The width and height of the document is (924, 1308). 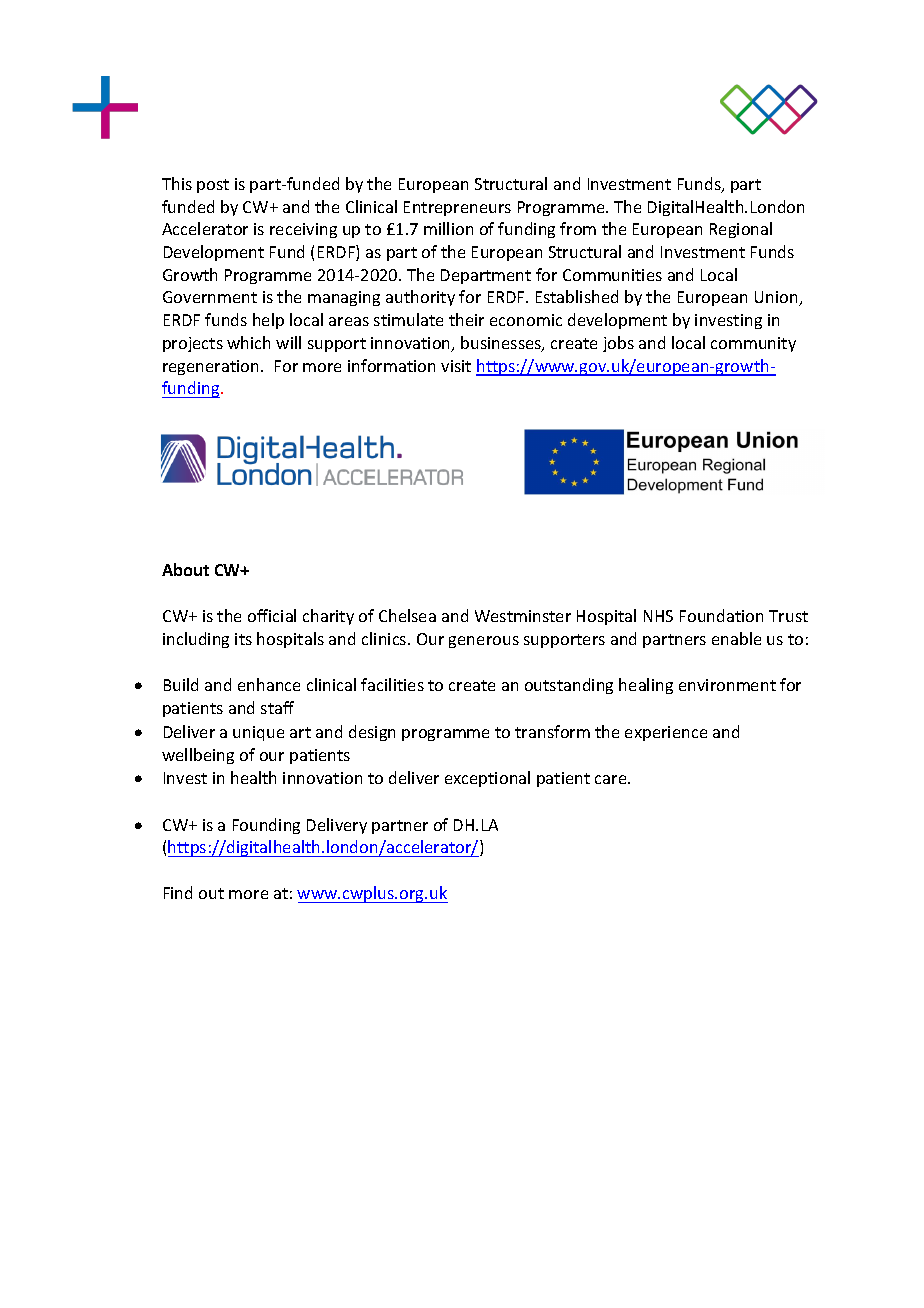 What do you see at coordinates (753, 344) in the document?
I see `community` at bounding box center [753, 344].
